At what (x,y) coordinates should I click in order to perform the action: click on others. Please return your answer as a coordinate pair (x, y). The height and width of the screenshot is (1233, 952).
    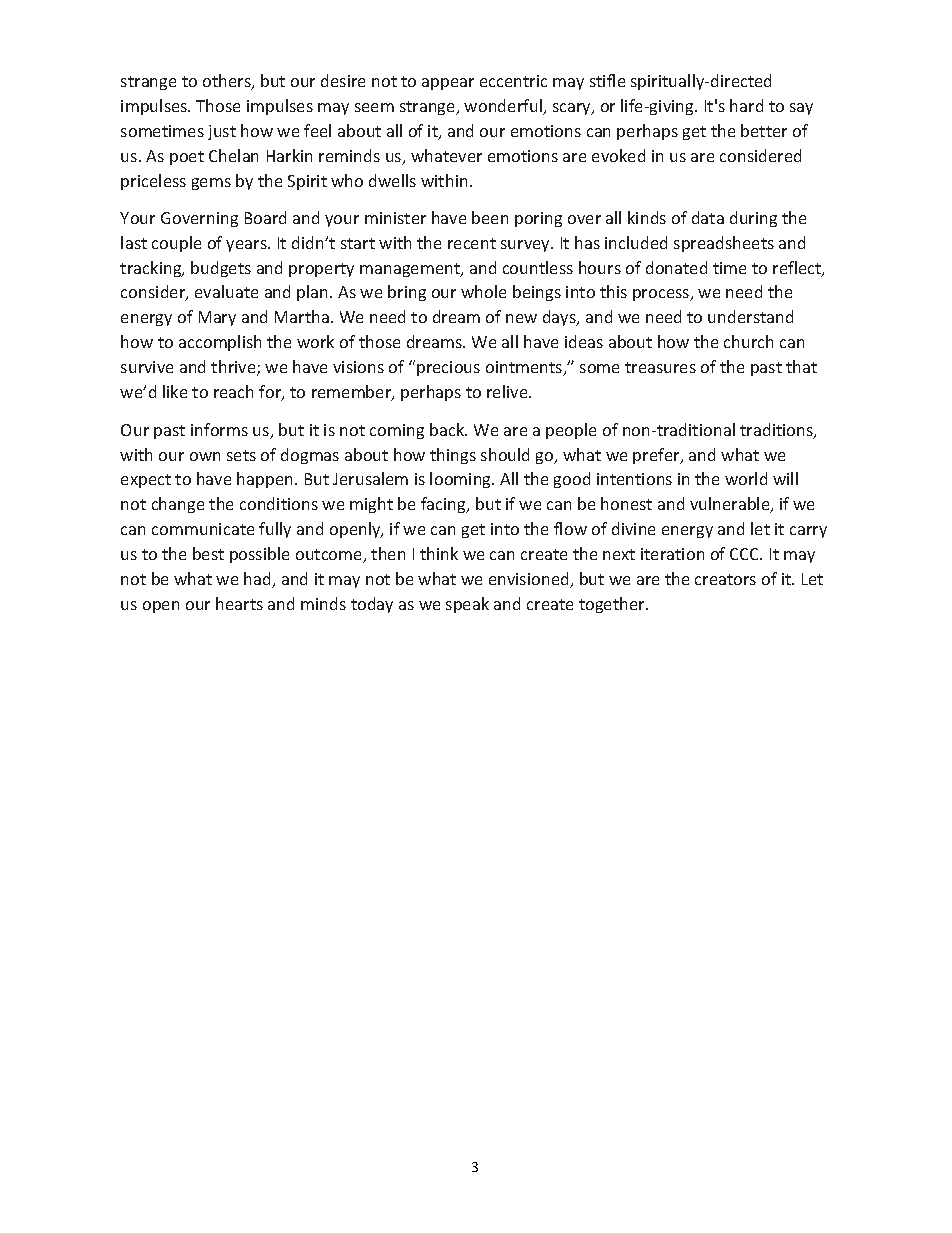
    Looking at the image, I should click on (228, 82).
